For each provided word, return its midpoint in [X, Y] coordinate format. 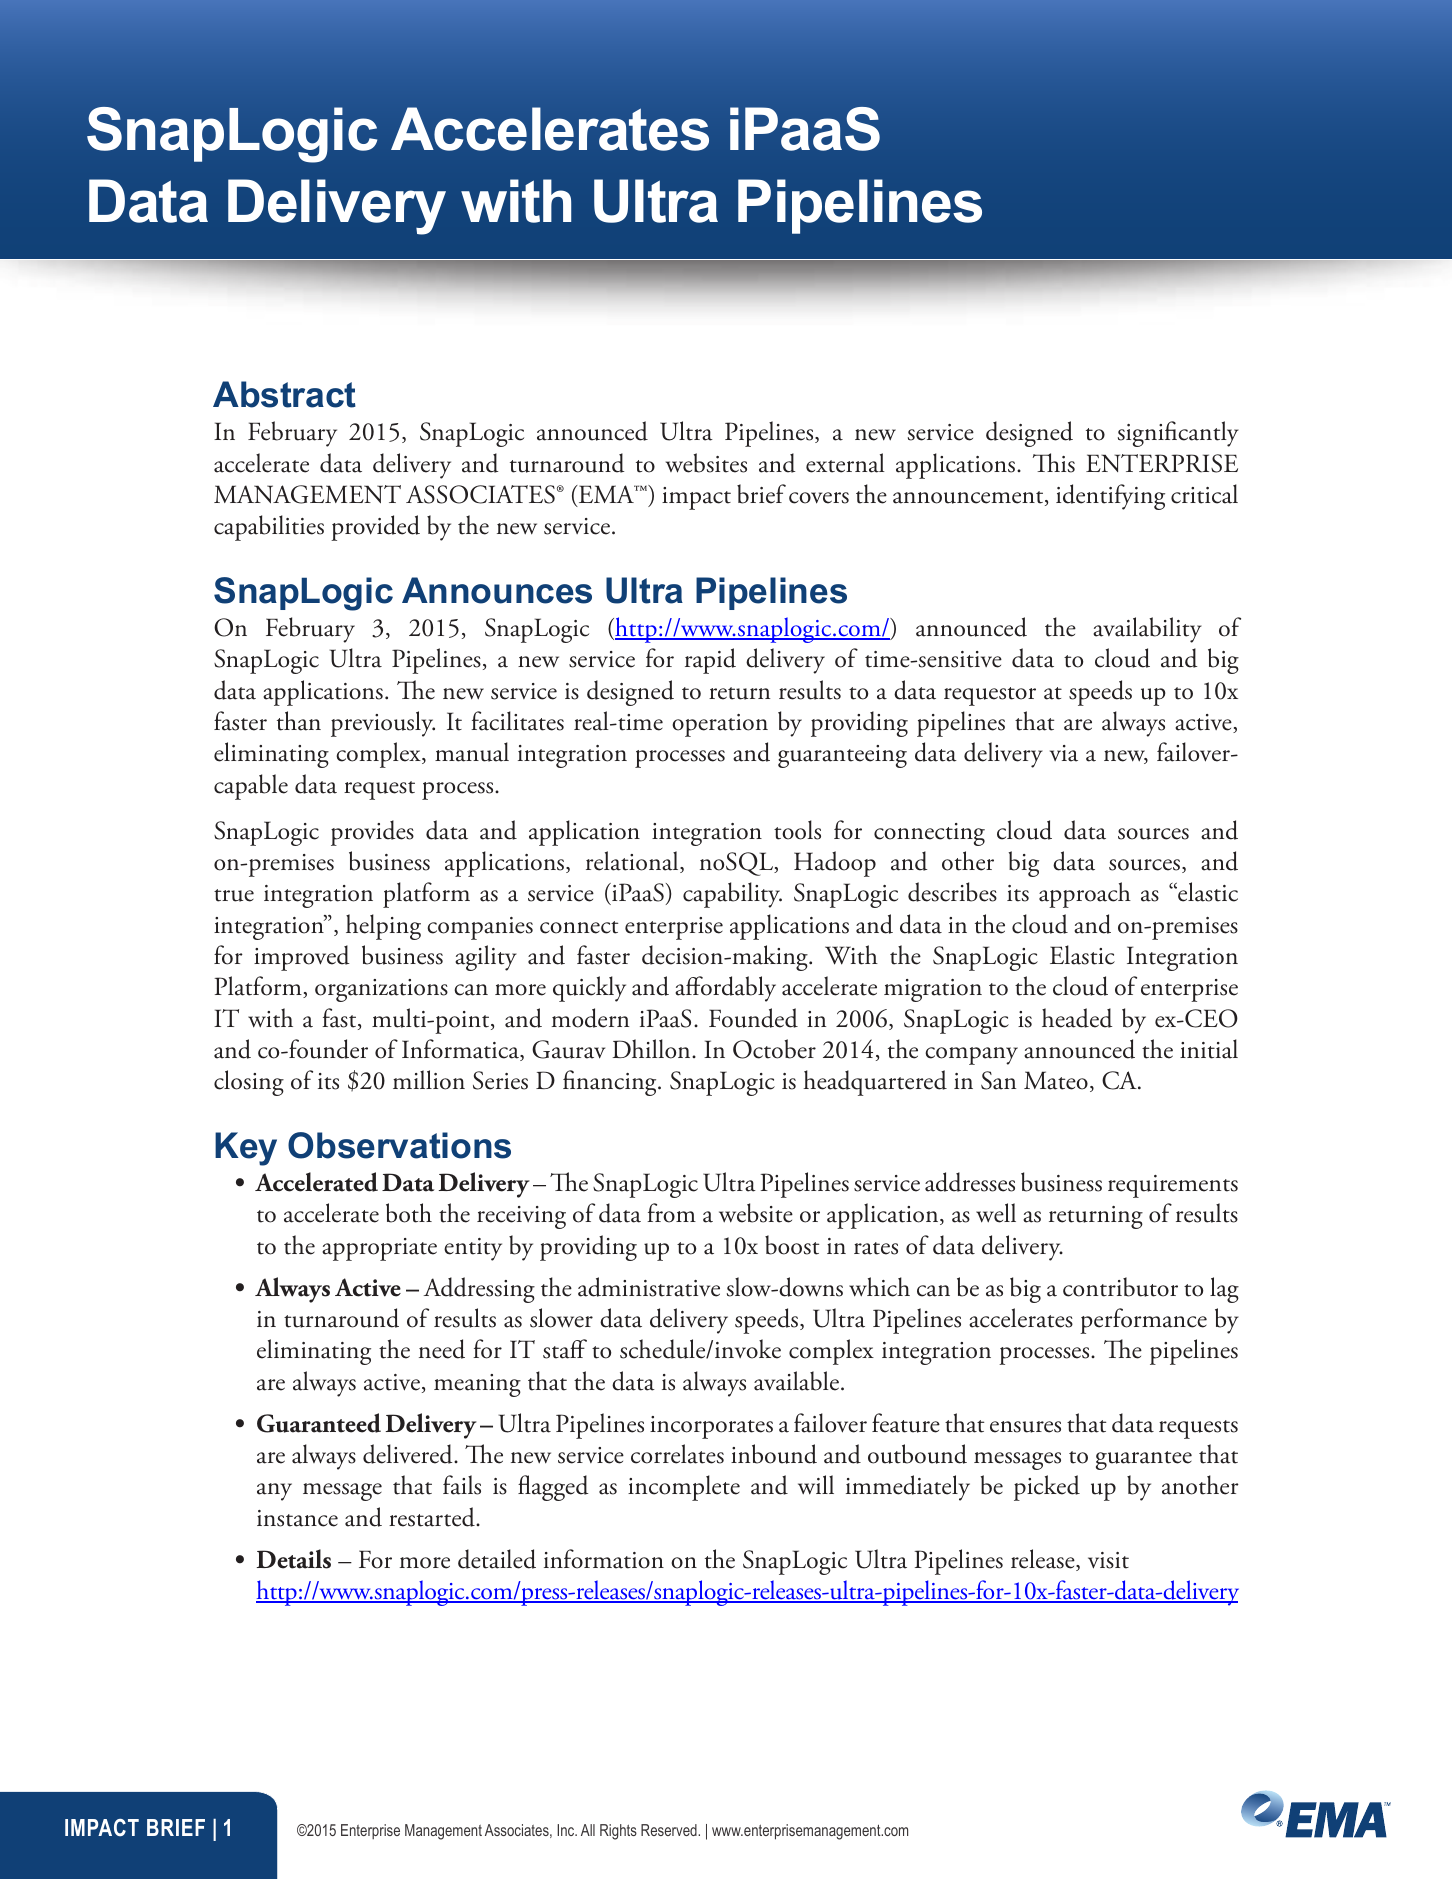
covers [819, 498]
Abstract [284, 394]
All [588, 1830]
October [774, 1049]
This [1054, 463]
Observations [399, 1145]
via [1064, 753]
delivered [409, 1454]
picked [1047, 1488]
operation [720, 725]
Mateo [1056, 1080]
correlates [677, 1454]
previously [383, 724]
